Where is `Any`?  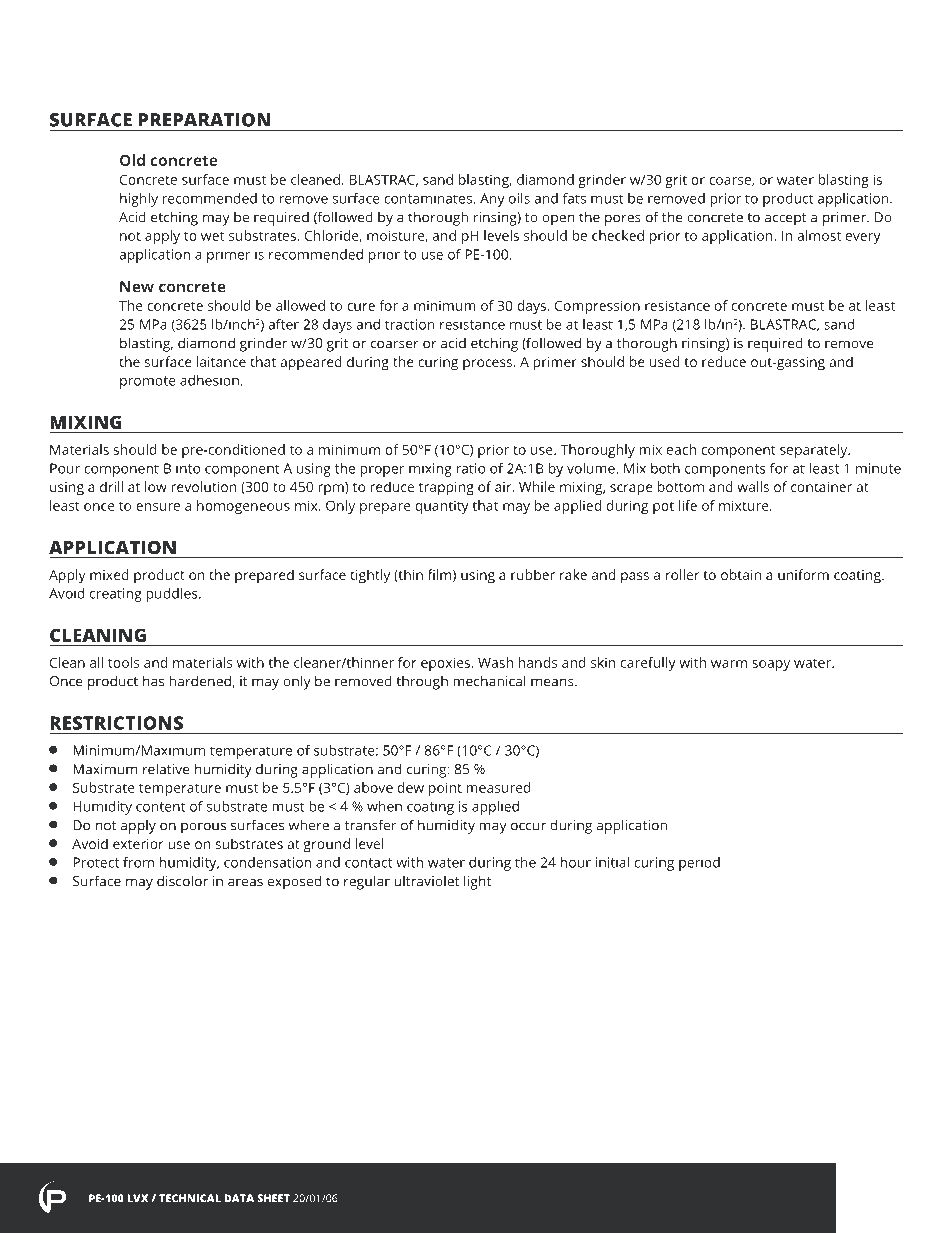 Any is located at coordinates (492, 200).
